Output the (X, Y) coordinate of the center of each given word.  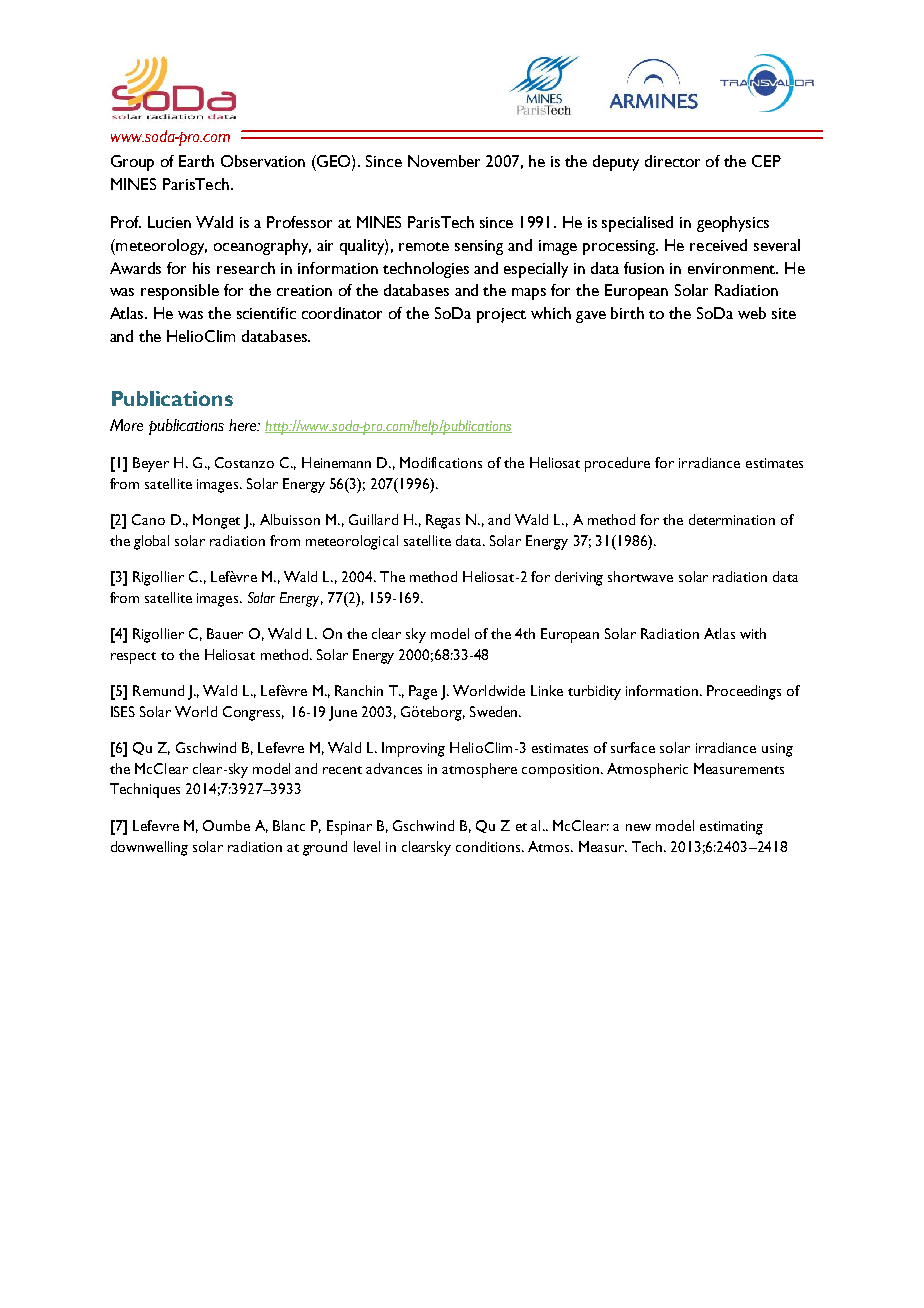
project (501, 315)
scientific (266, 313)
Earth (196, 161)
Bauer (225, 633)
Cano (148, 519)
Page (423, 692)
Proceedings (744, 692)
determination (732, 519)
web (752, 313)
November (444, 161)
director (672, 161)
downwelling (149, 848)
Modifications (441, 462)
